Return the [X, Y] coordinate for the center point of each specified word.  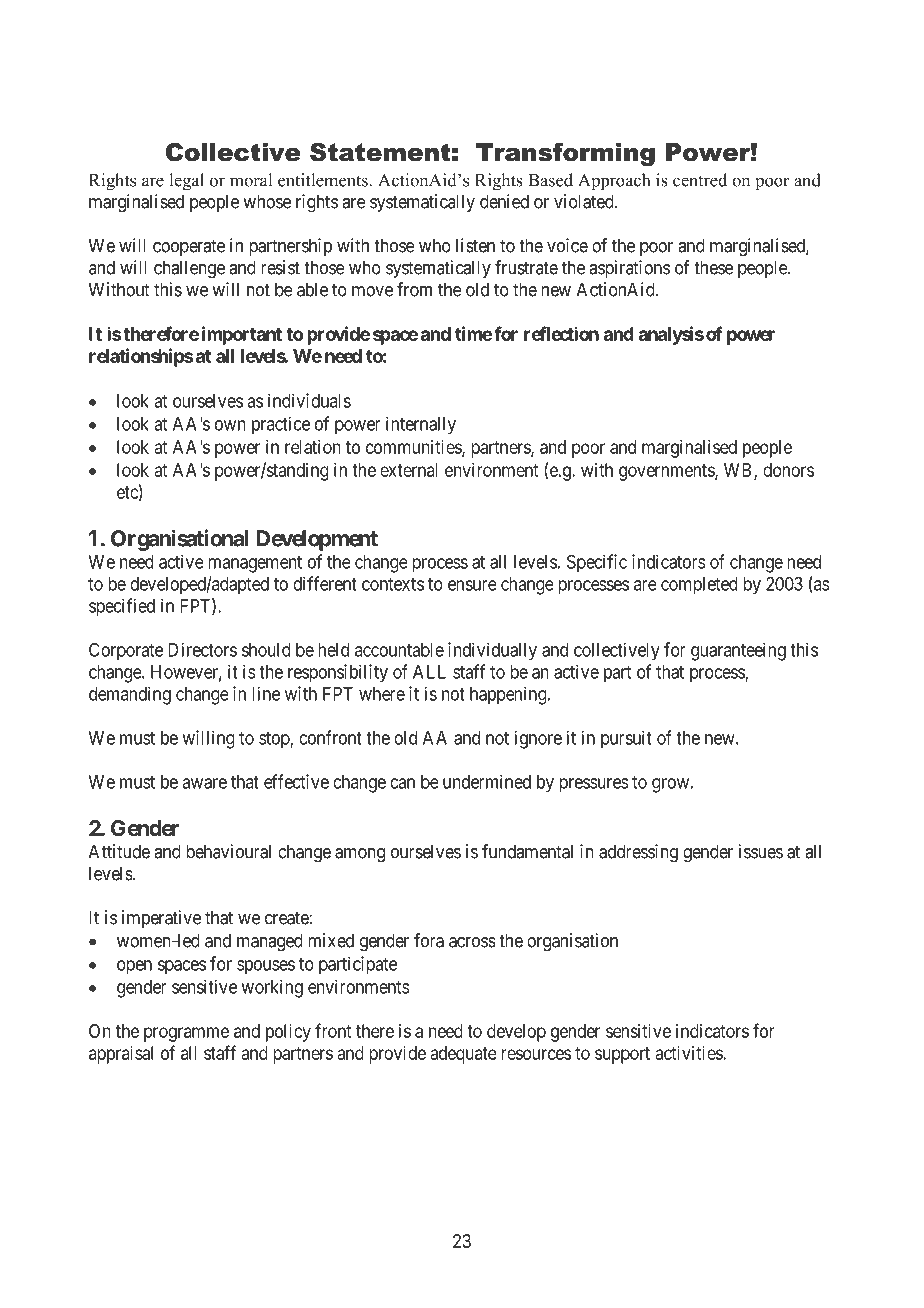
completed [699, 586]
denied [504, 201]
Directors [202, 649]
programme [186, 1034]
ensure [472, 585]
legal [186, 182]
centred [700, 180]
